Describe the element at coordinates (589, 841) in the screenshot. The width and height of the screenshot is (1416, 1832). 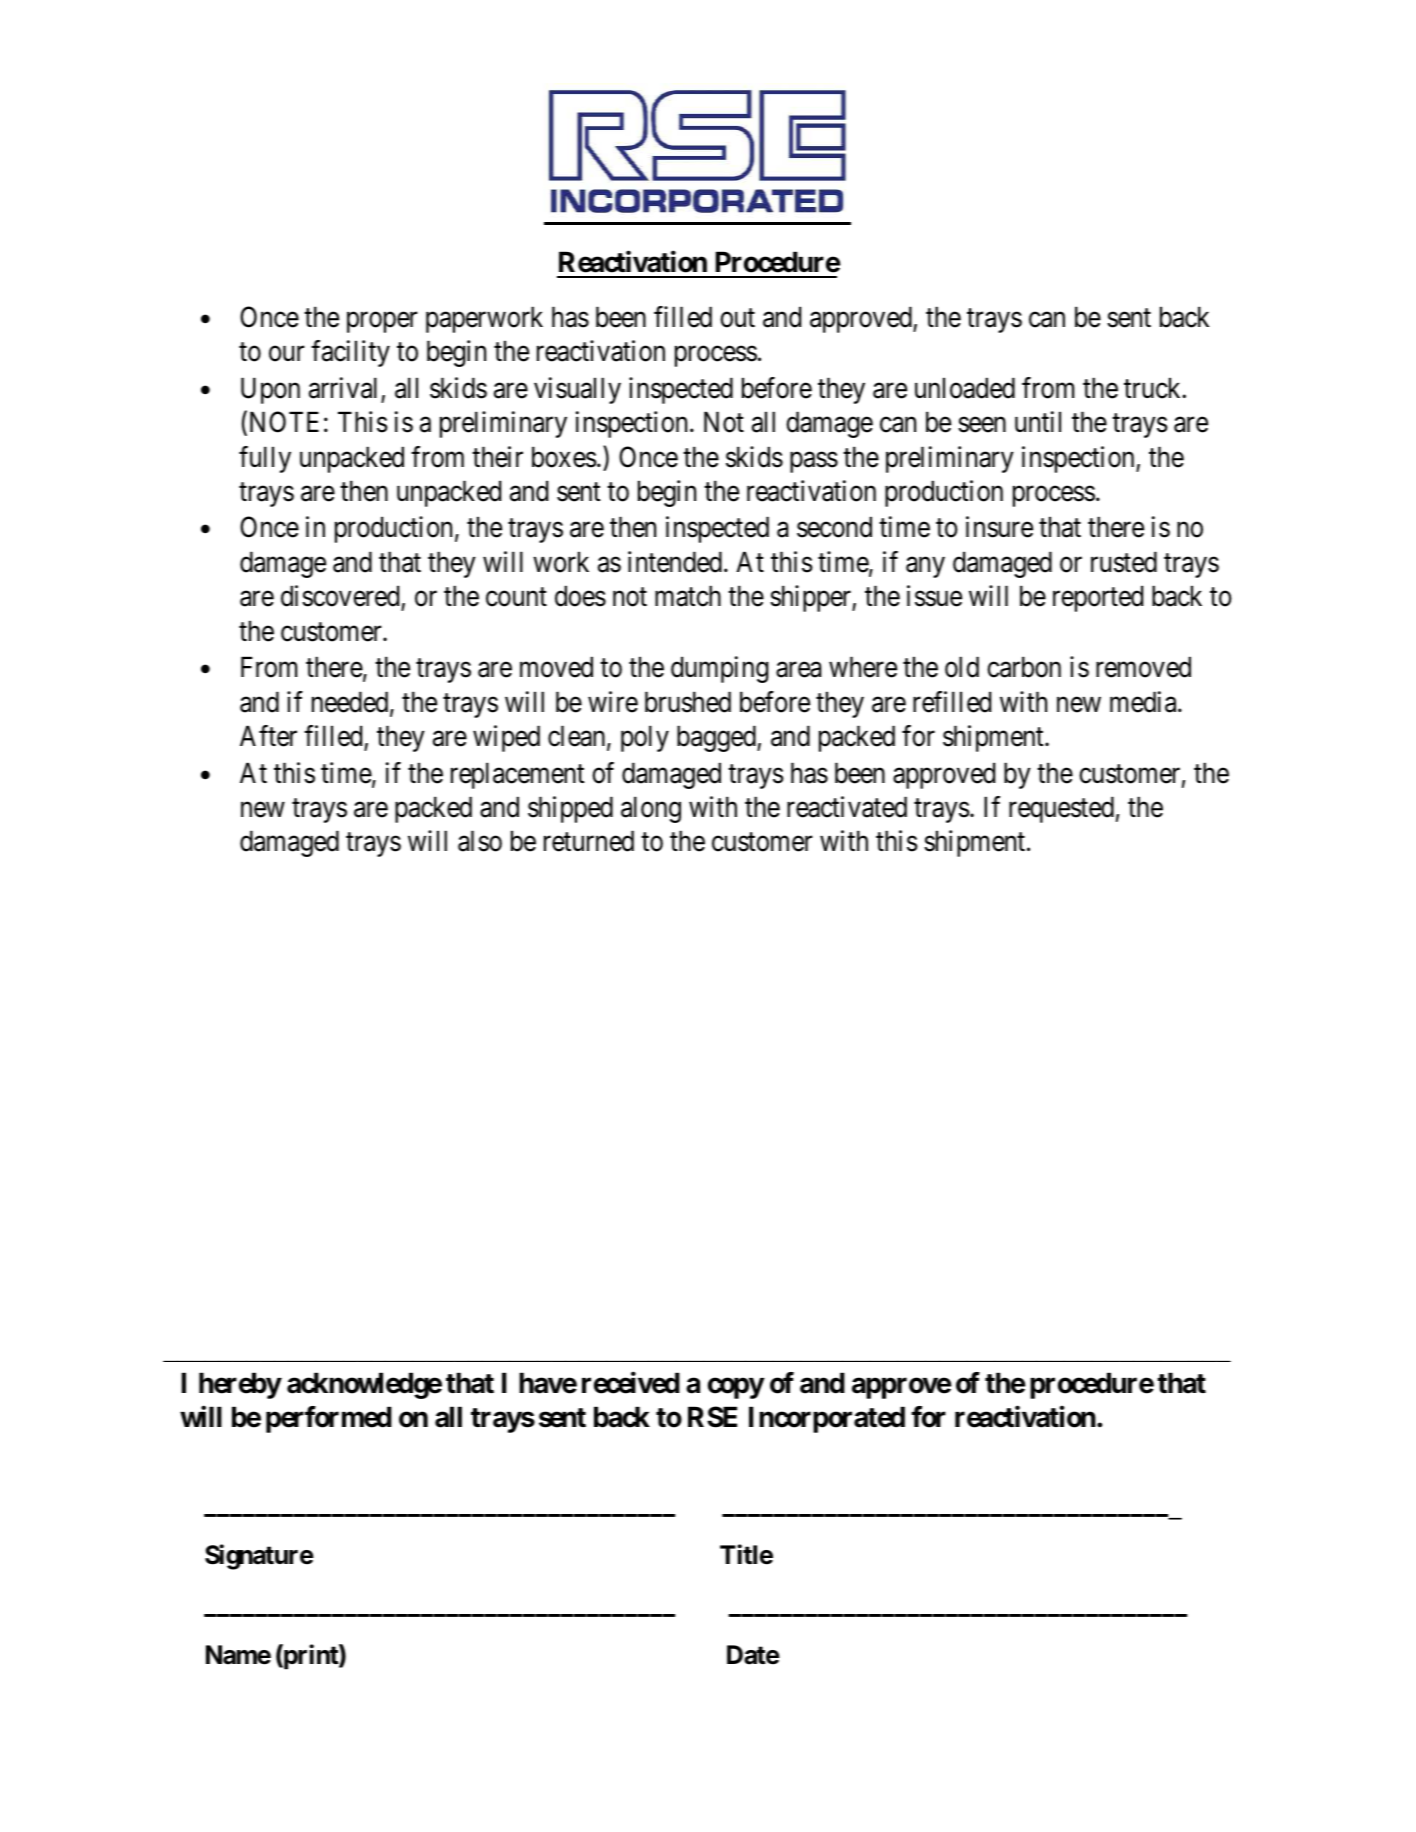
I see `returned` at that location.
